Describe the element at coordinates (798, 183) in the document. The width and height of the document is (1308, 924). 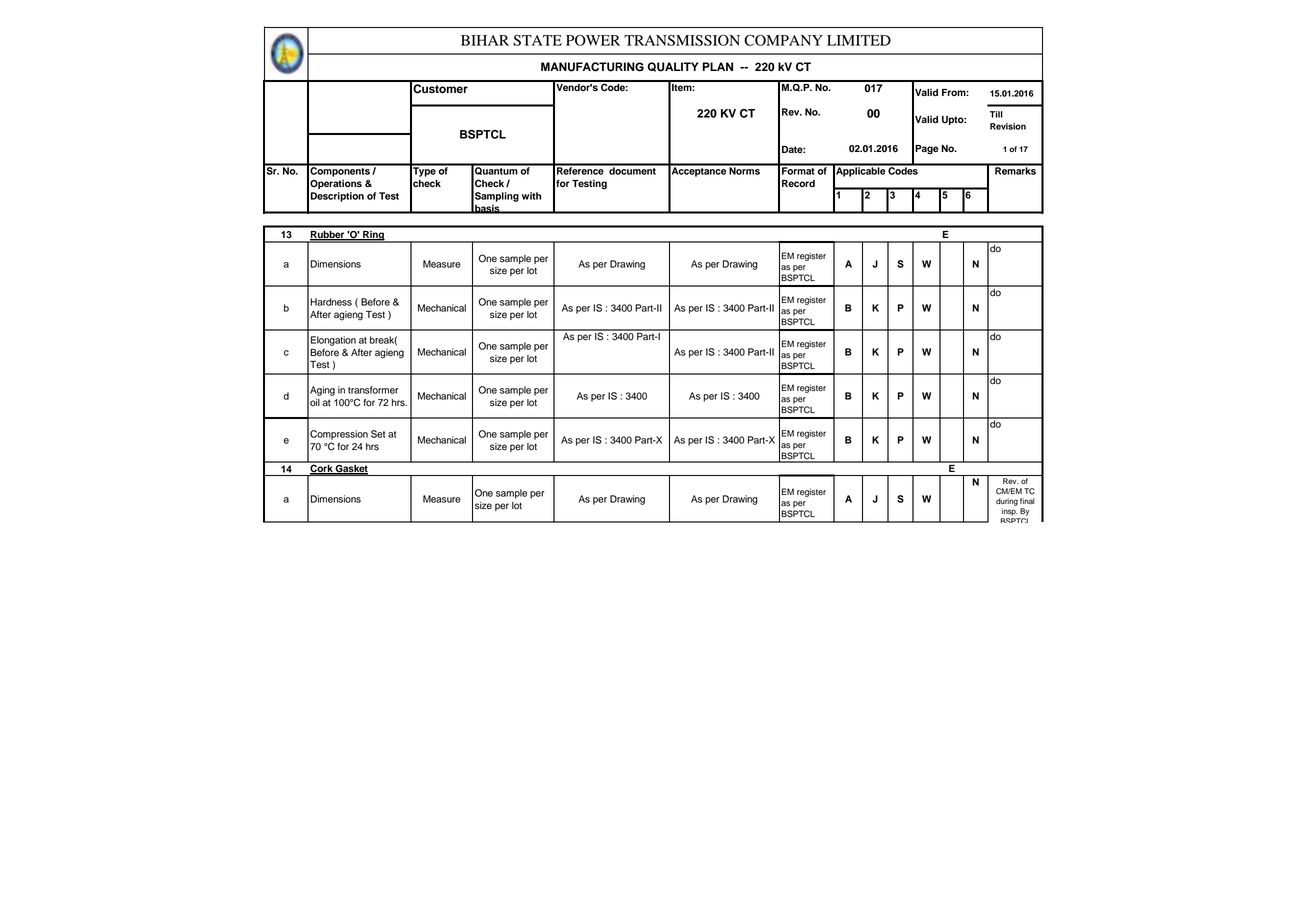
I see `Record` at that location.
